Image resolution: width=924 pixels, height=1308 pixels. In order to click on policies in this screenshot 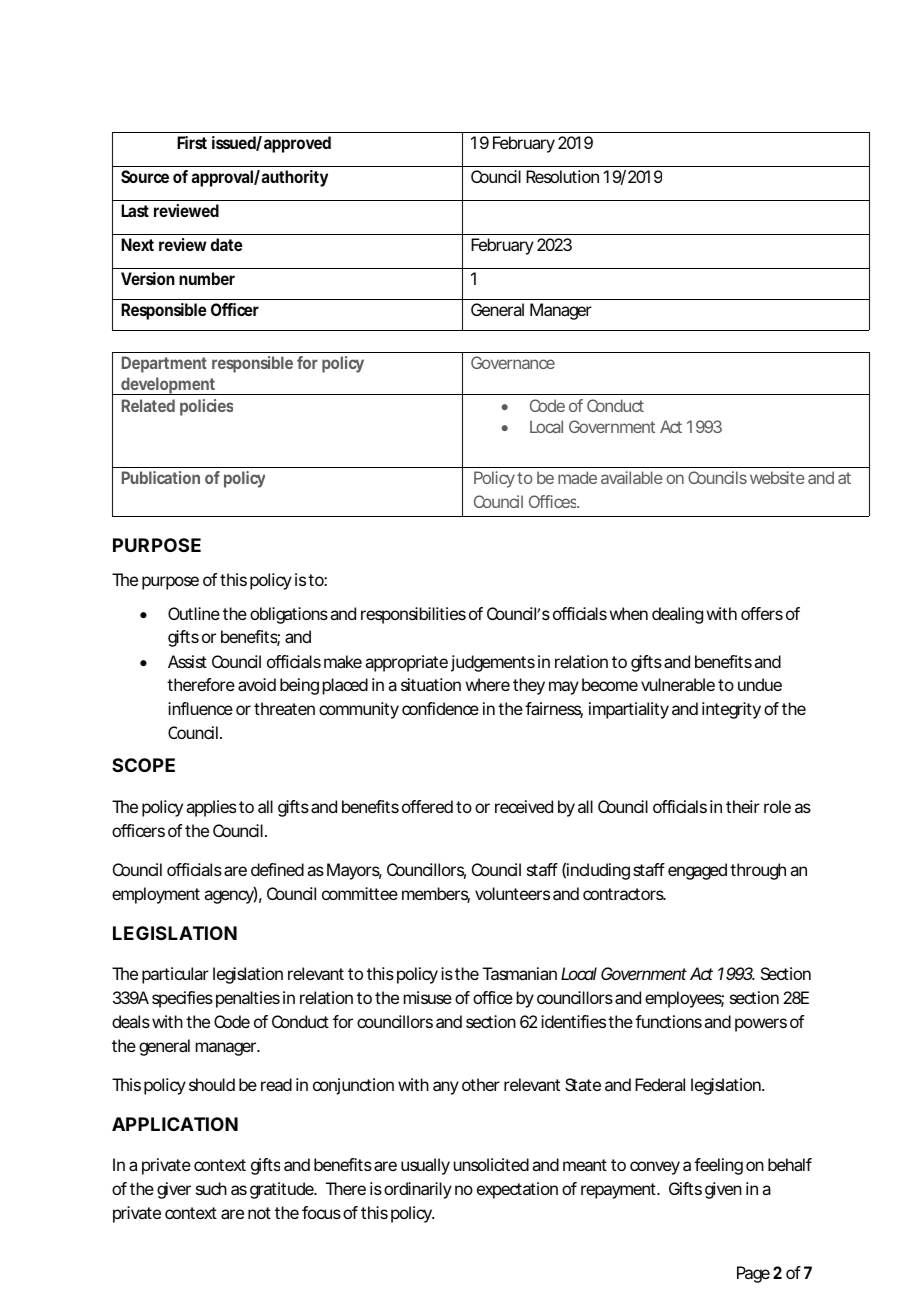, I will do `click(206, 407)`.
